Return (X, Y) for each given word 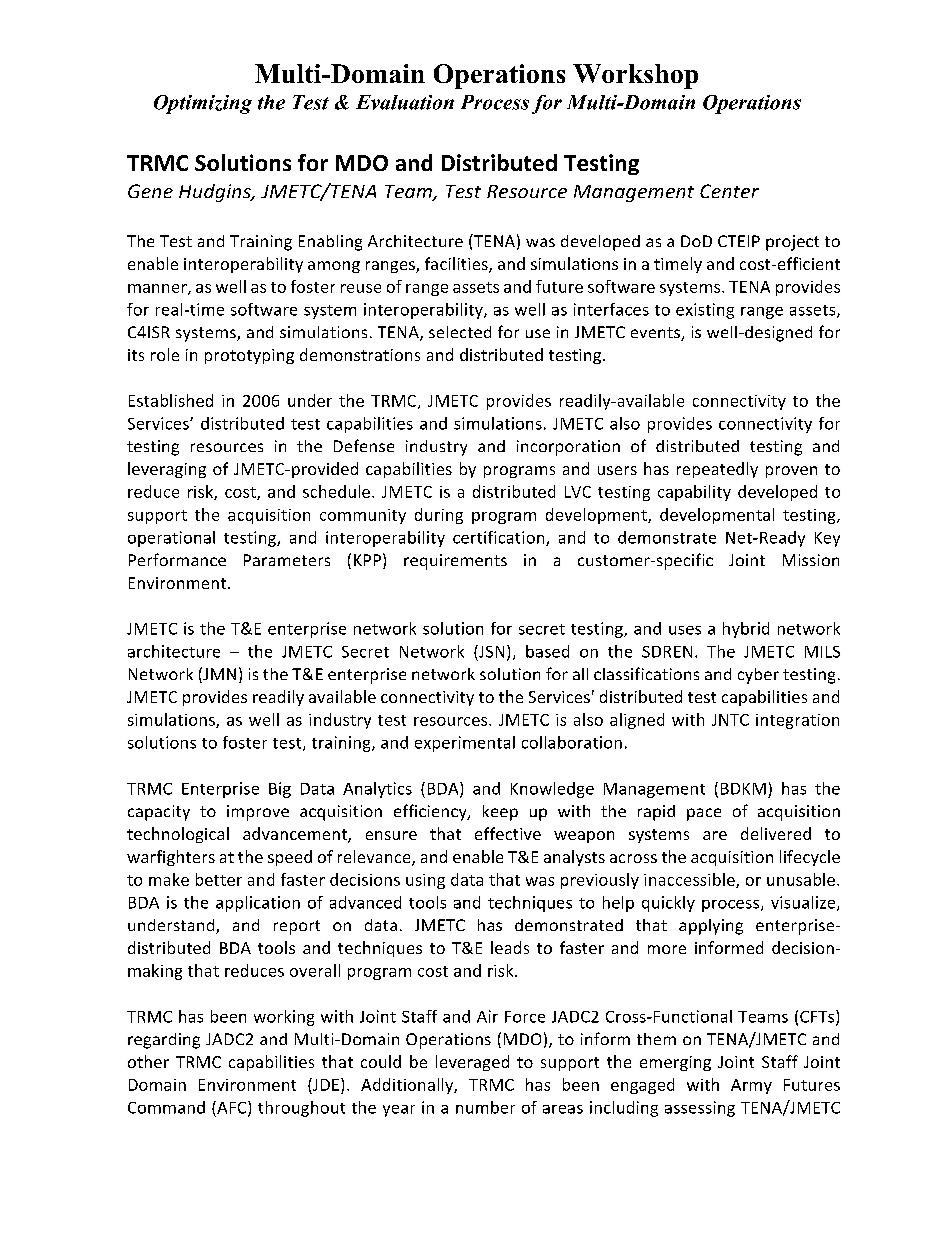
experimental (465, 744)
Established (171, 400)
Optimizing (203, 104)
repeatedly (717, 470)
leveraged (472, 1063)
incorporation (568, 448)
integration (797, 721)
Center (729, 191)
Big (280, 790)
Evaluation (405, 102)
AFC (232, 1108)
